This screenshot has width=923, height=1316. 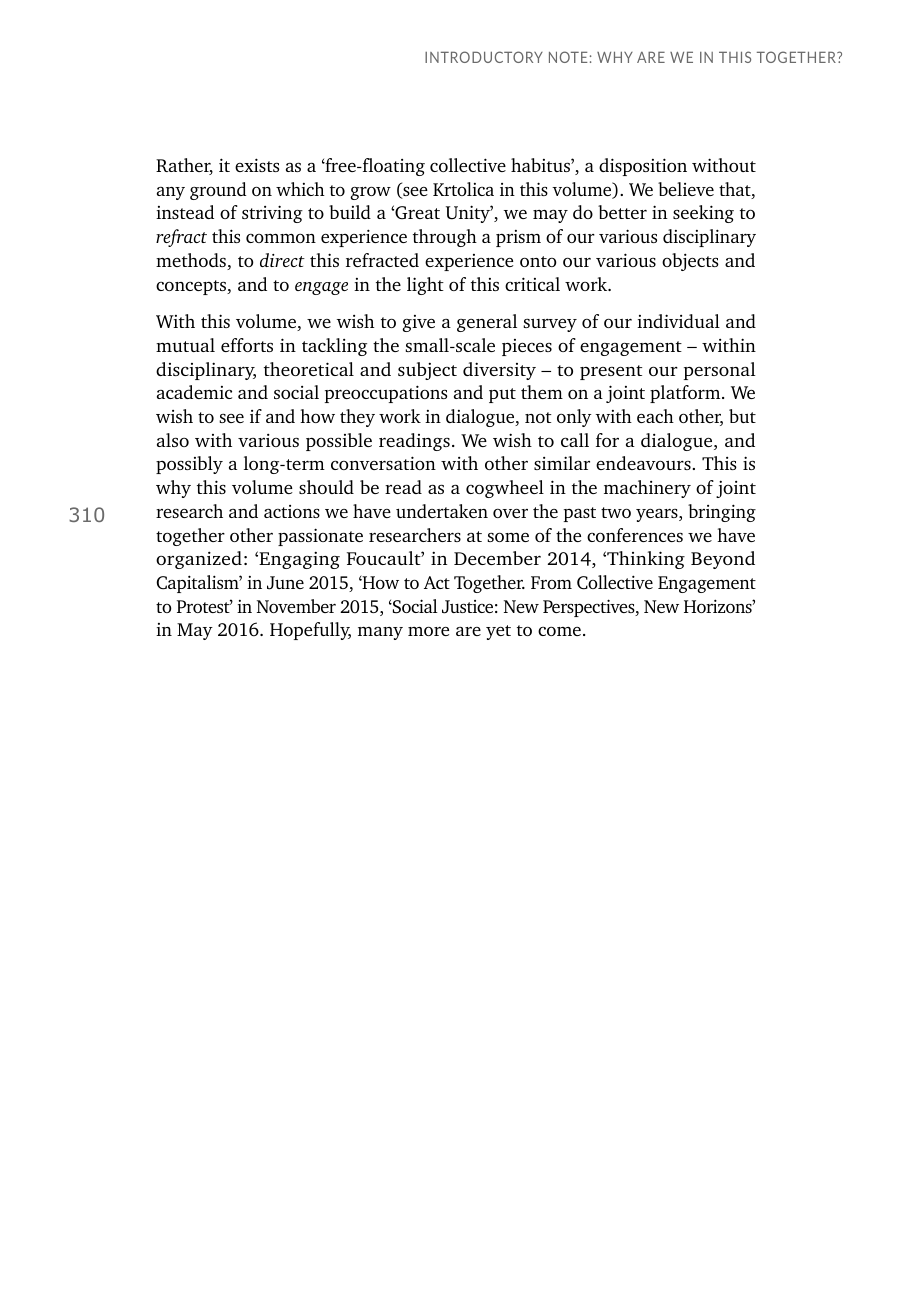 What do you see at coordinates (484, 57) in the screenshot?
I see `INTRODUCTORY` at bounding box center [484, 57].
